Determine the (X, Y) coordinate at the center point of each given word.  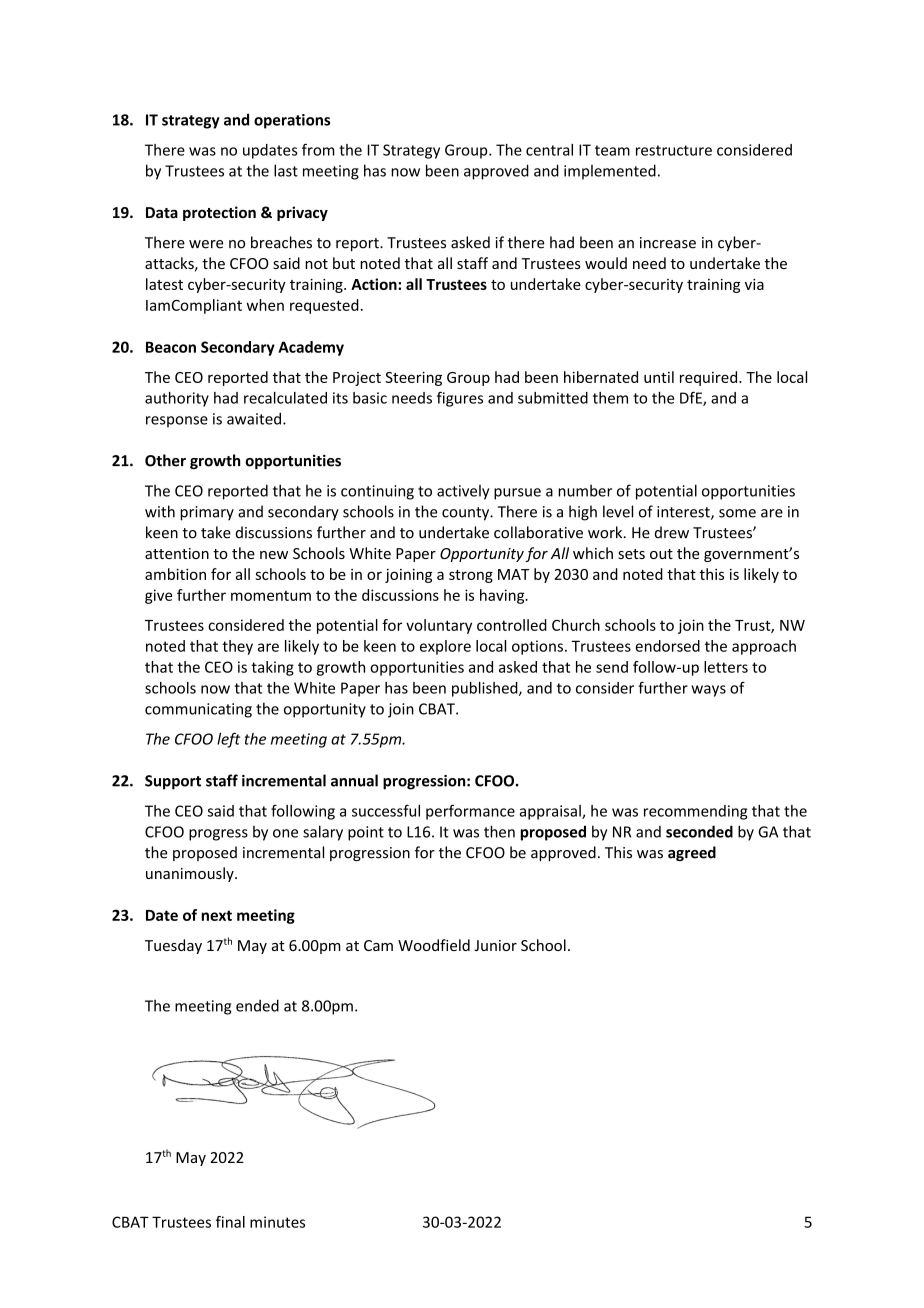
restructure (674, 150)
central (549, 150)
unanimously (191, 874)
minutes (277, 1222)
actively (463, 492)
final (230, 1222)
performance (470, 812)
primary (207, 513)
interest (684, 513)
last (286, 170)
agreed (692, 853)
